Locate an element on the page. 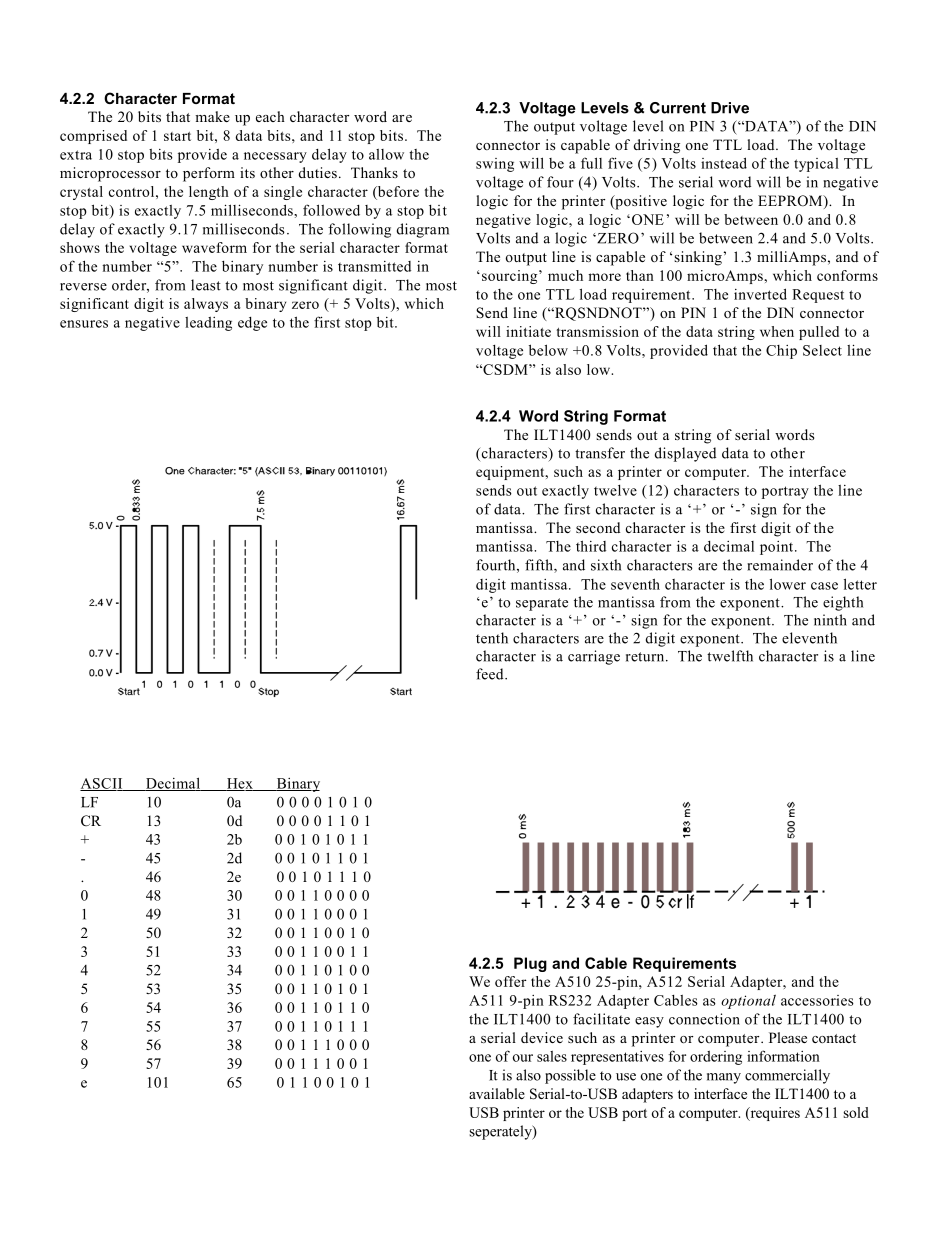 The width and height of the image is (952, 1233). start is located at coordinates (177, 136).
